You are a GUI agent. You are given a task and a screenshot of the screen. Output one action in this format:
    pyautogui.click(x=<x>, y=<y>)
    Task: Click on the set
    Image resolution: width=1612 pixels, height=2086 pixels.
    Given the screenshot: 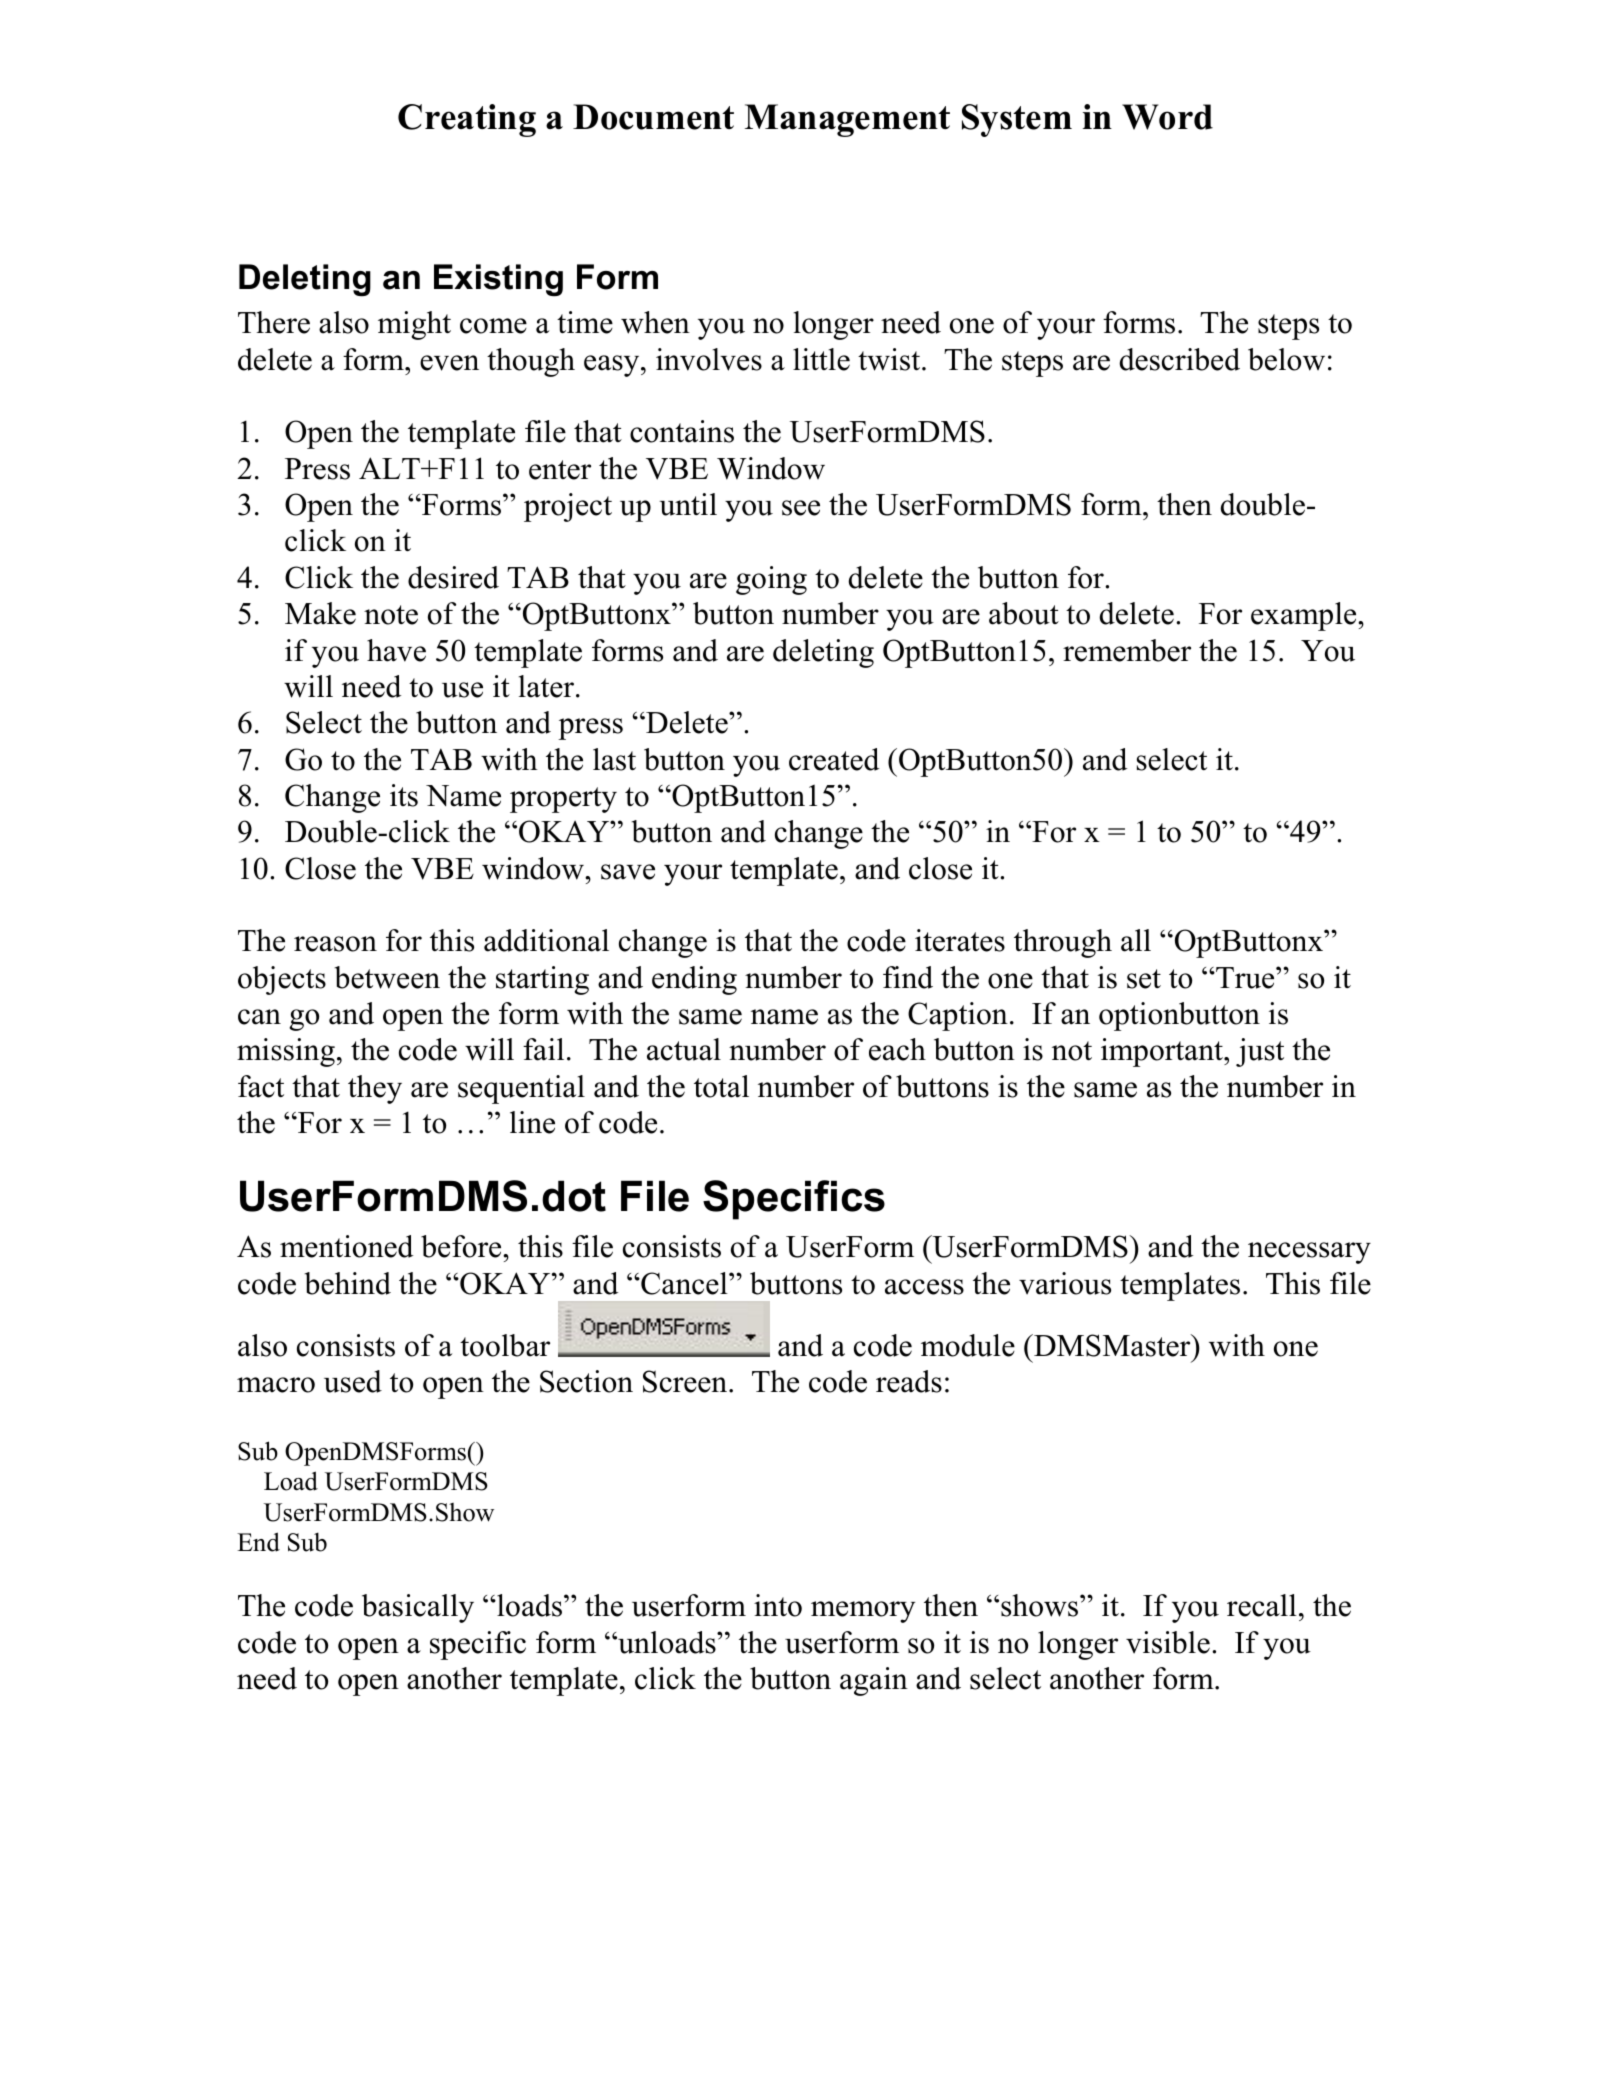 What is the action you would take?
    pyautogui.click(x=1144, y=979)
